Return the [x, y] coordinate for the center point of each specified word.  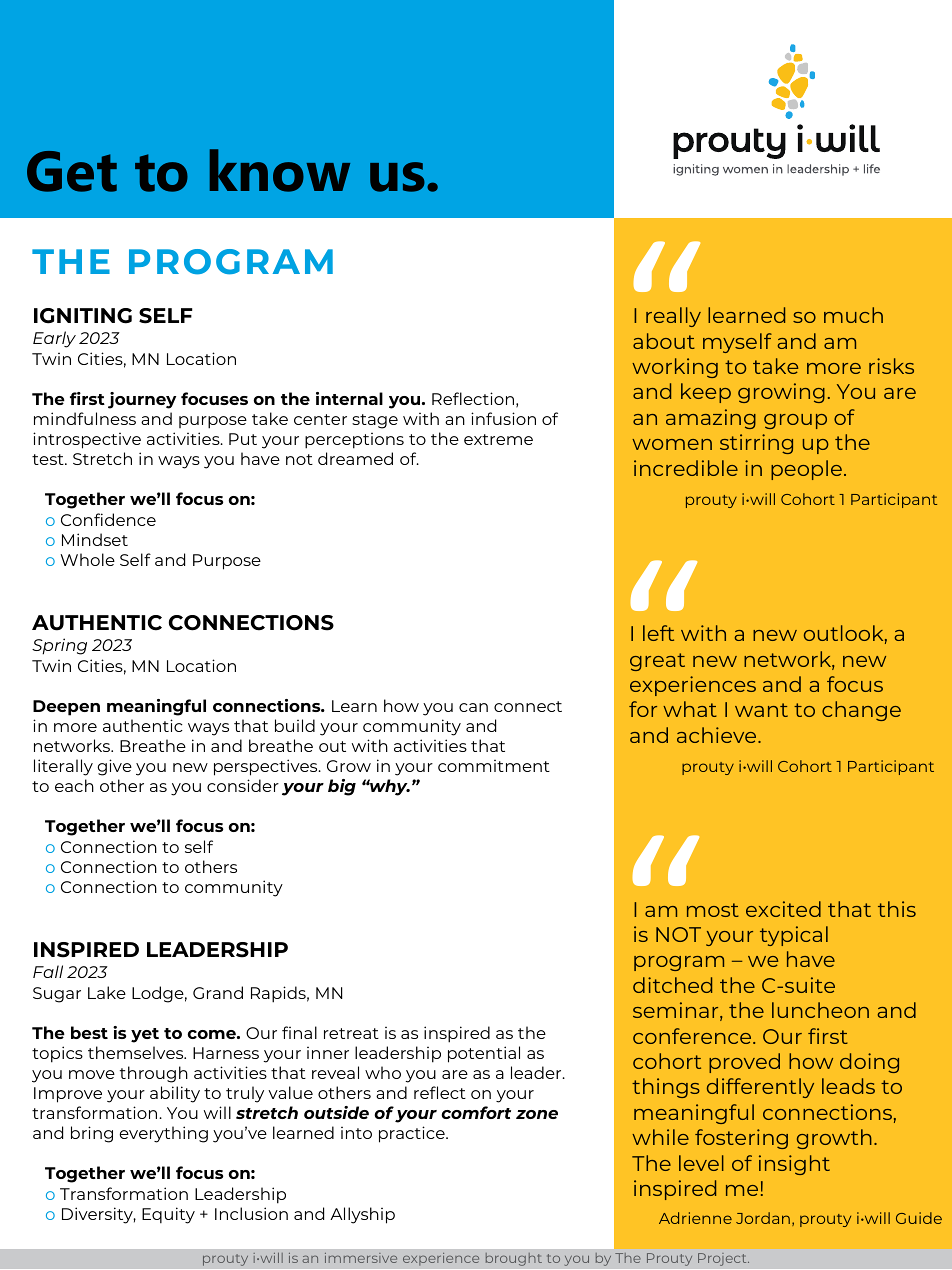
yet [145, 1035]
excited [783, 909]
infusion [503, 418]
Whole [87, 559]
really [673, 317]
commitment [494, 766]
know [280, 170]
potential [484, 1054]
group [795, 421]
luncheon [820, 1010]
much [853, 315]
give [114, 767]
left [658, 633]
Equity [168, 1215]
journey [142, 400]
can [473, 707]
